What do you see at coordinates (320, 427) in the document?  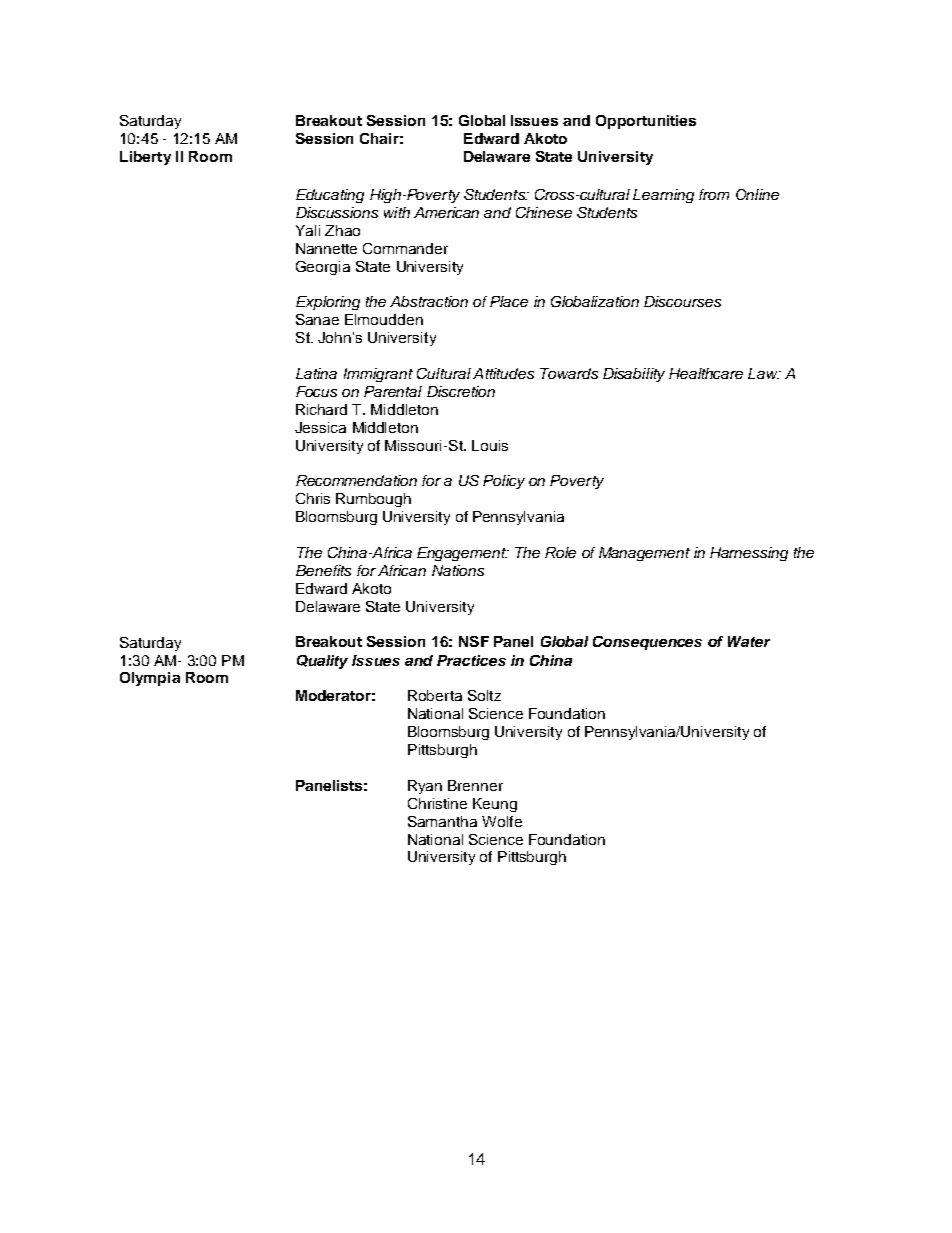 I see `Jessica` at bounding box center [320, 427].
